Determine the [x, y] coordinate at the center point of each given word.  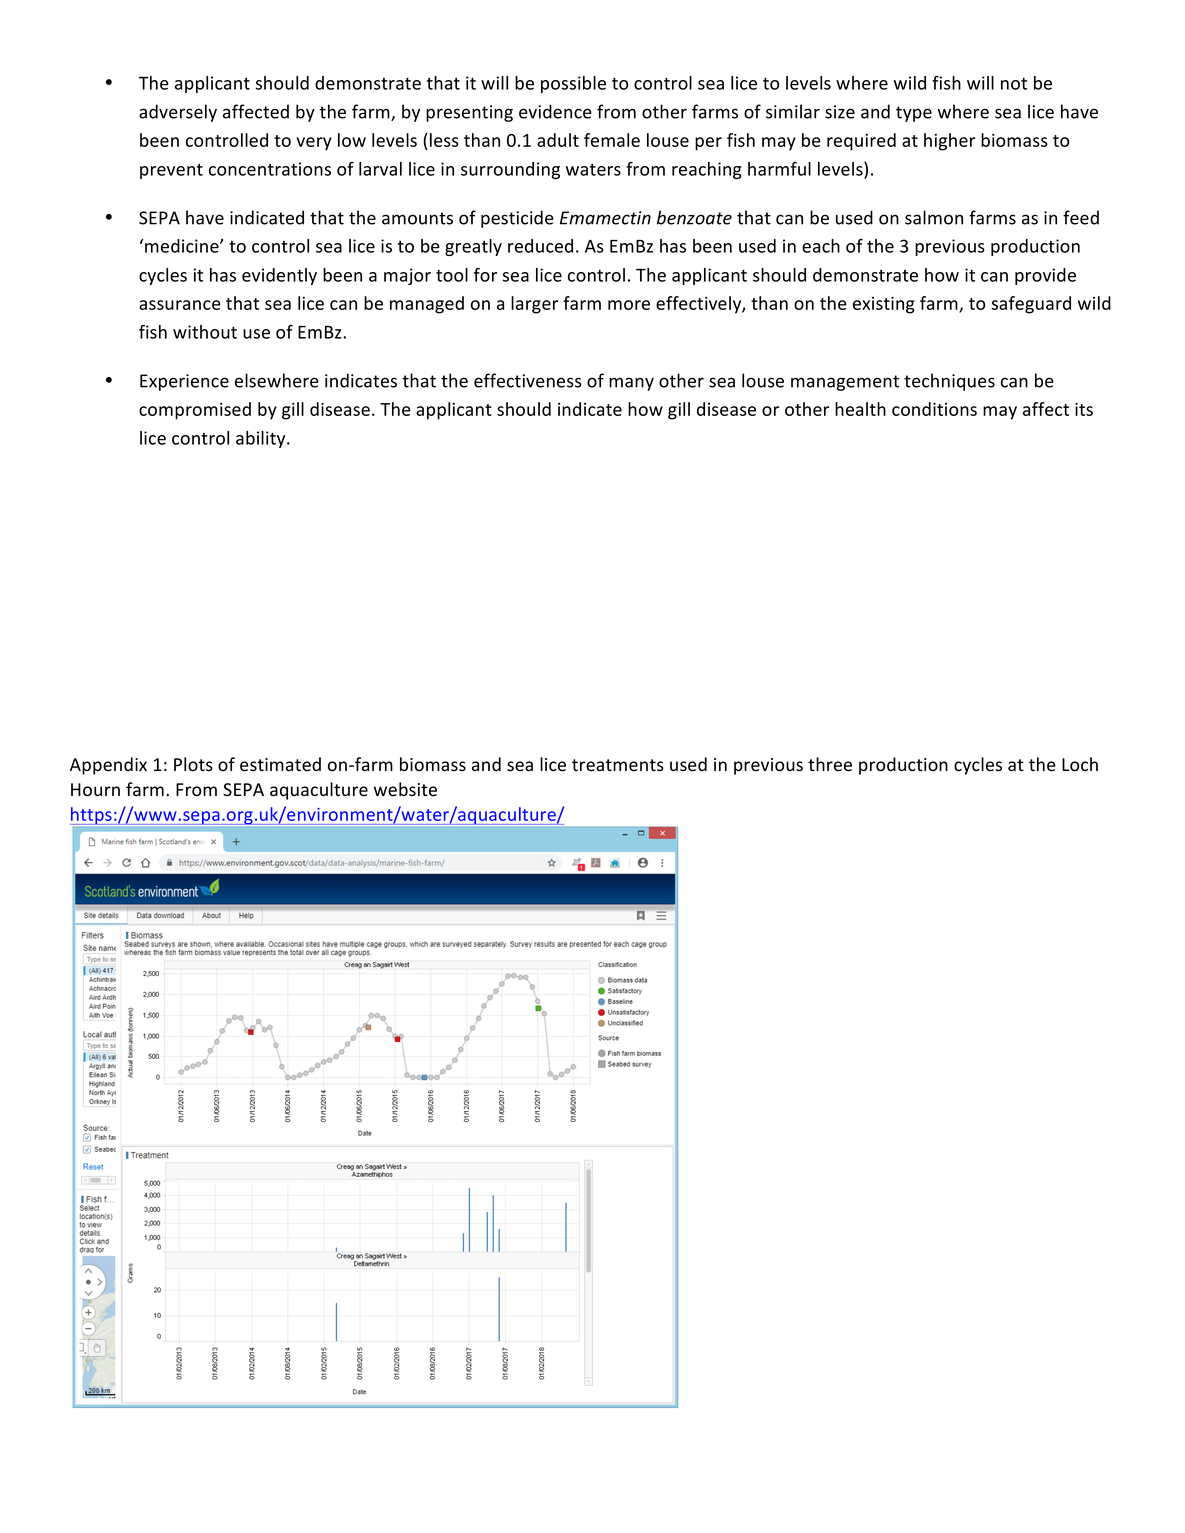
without [205, 332]
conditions [934, 409]
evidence [555, 111]
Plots [193, 764]
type [914, 114]
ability [262, 439]
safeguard [1031, 305]
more [629, 305]
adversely [178, 113]
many [631, 384]
